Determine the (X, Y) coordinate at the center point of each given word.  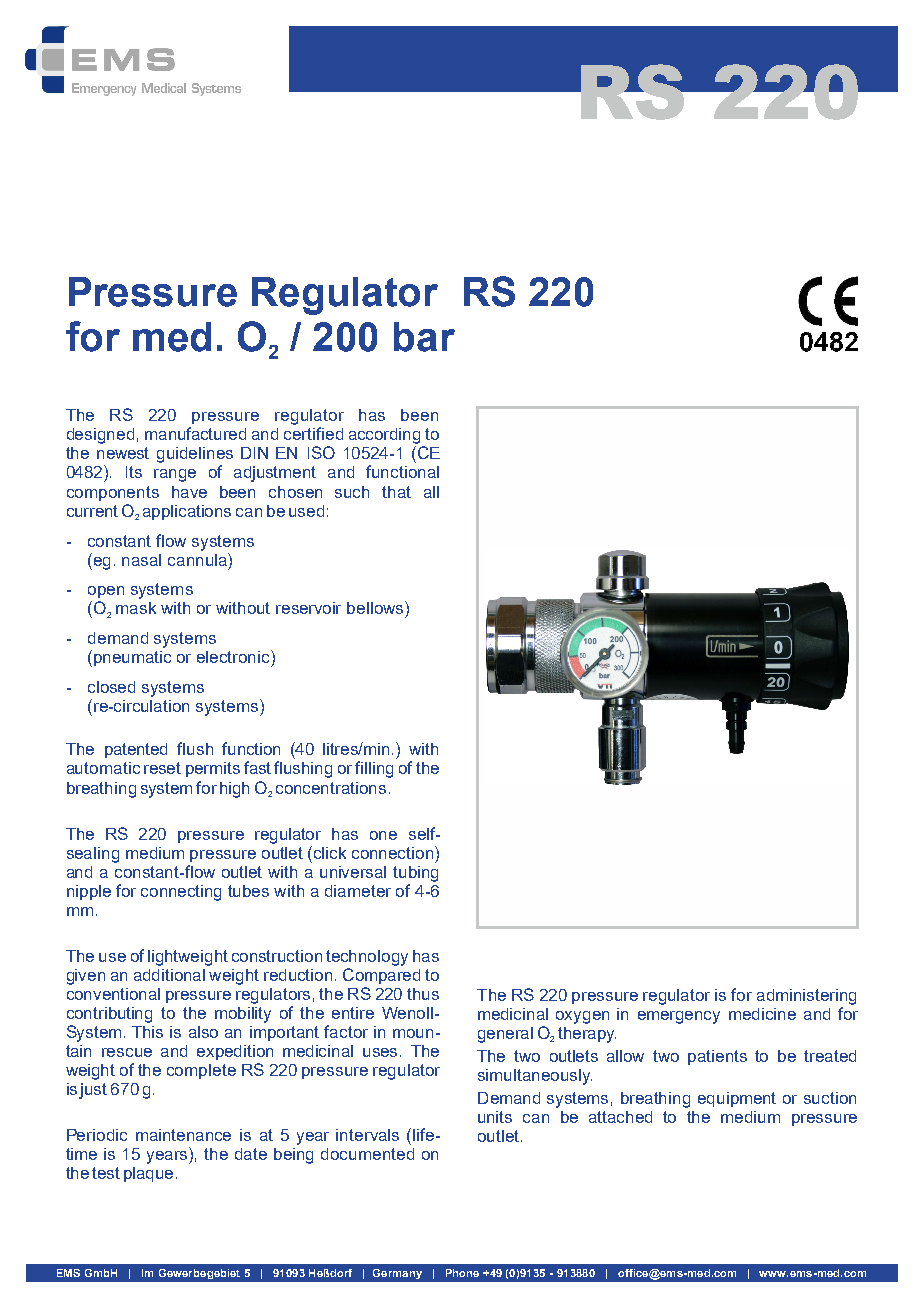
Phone (462, 1273)
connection (394, 852)
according (384, 436)
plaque (148, 1174)
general (505, 1035)
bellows (376, 607)
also (203, 1032)
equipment (737, 1099)
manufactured (195, 433)
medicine (762, 1014)
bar (424, 337)
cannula (198, 559)
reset (162, 768)
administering (806, 997)
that (396, 492)
